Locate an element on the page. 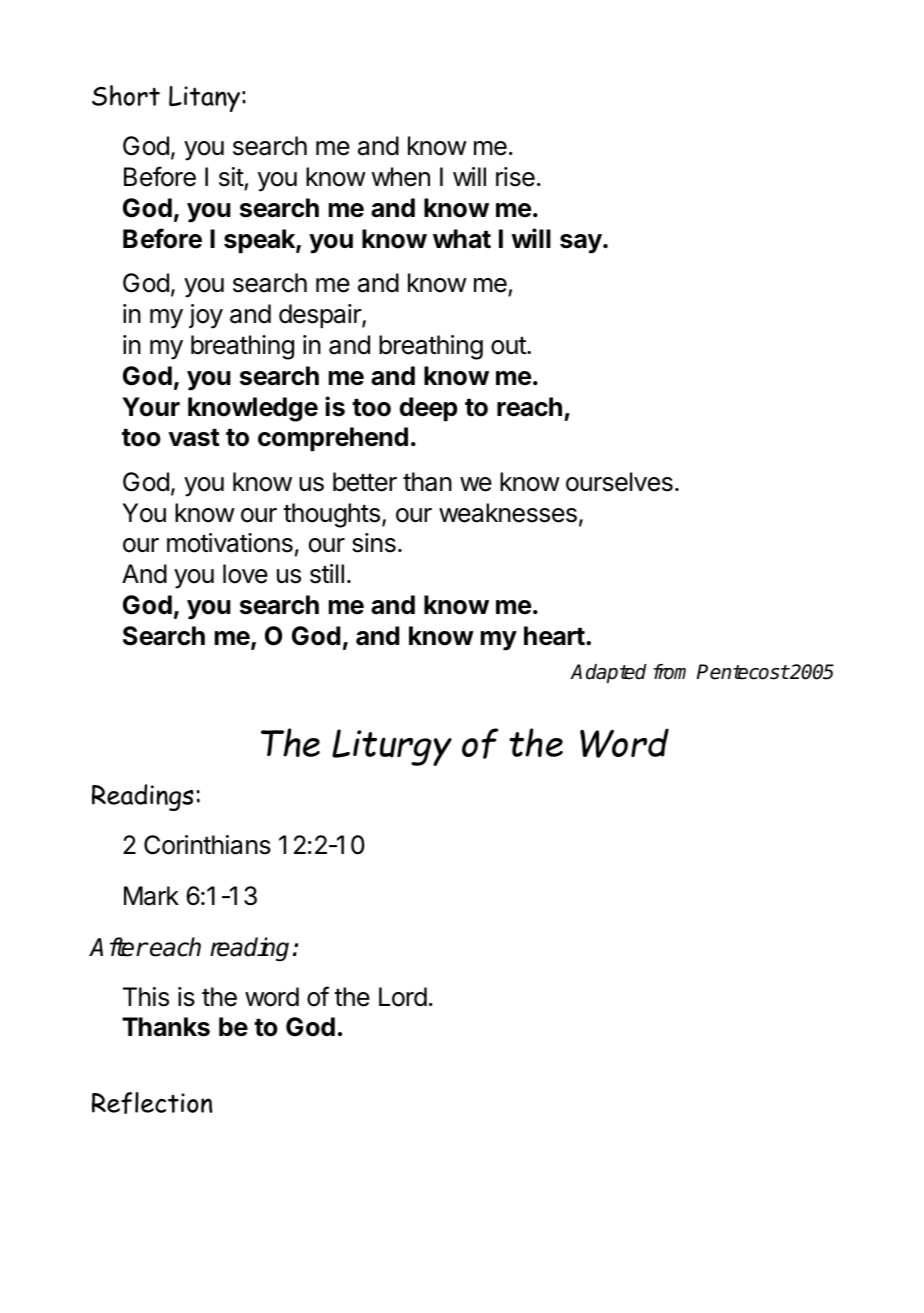 The height and width of the image is (1313, 924). rise is located at coordinates (515, 177).
